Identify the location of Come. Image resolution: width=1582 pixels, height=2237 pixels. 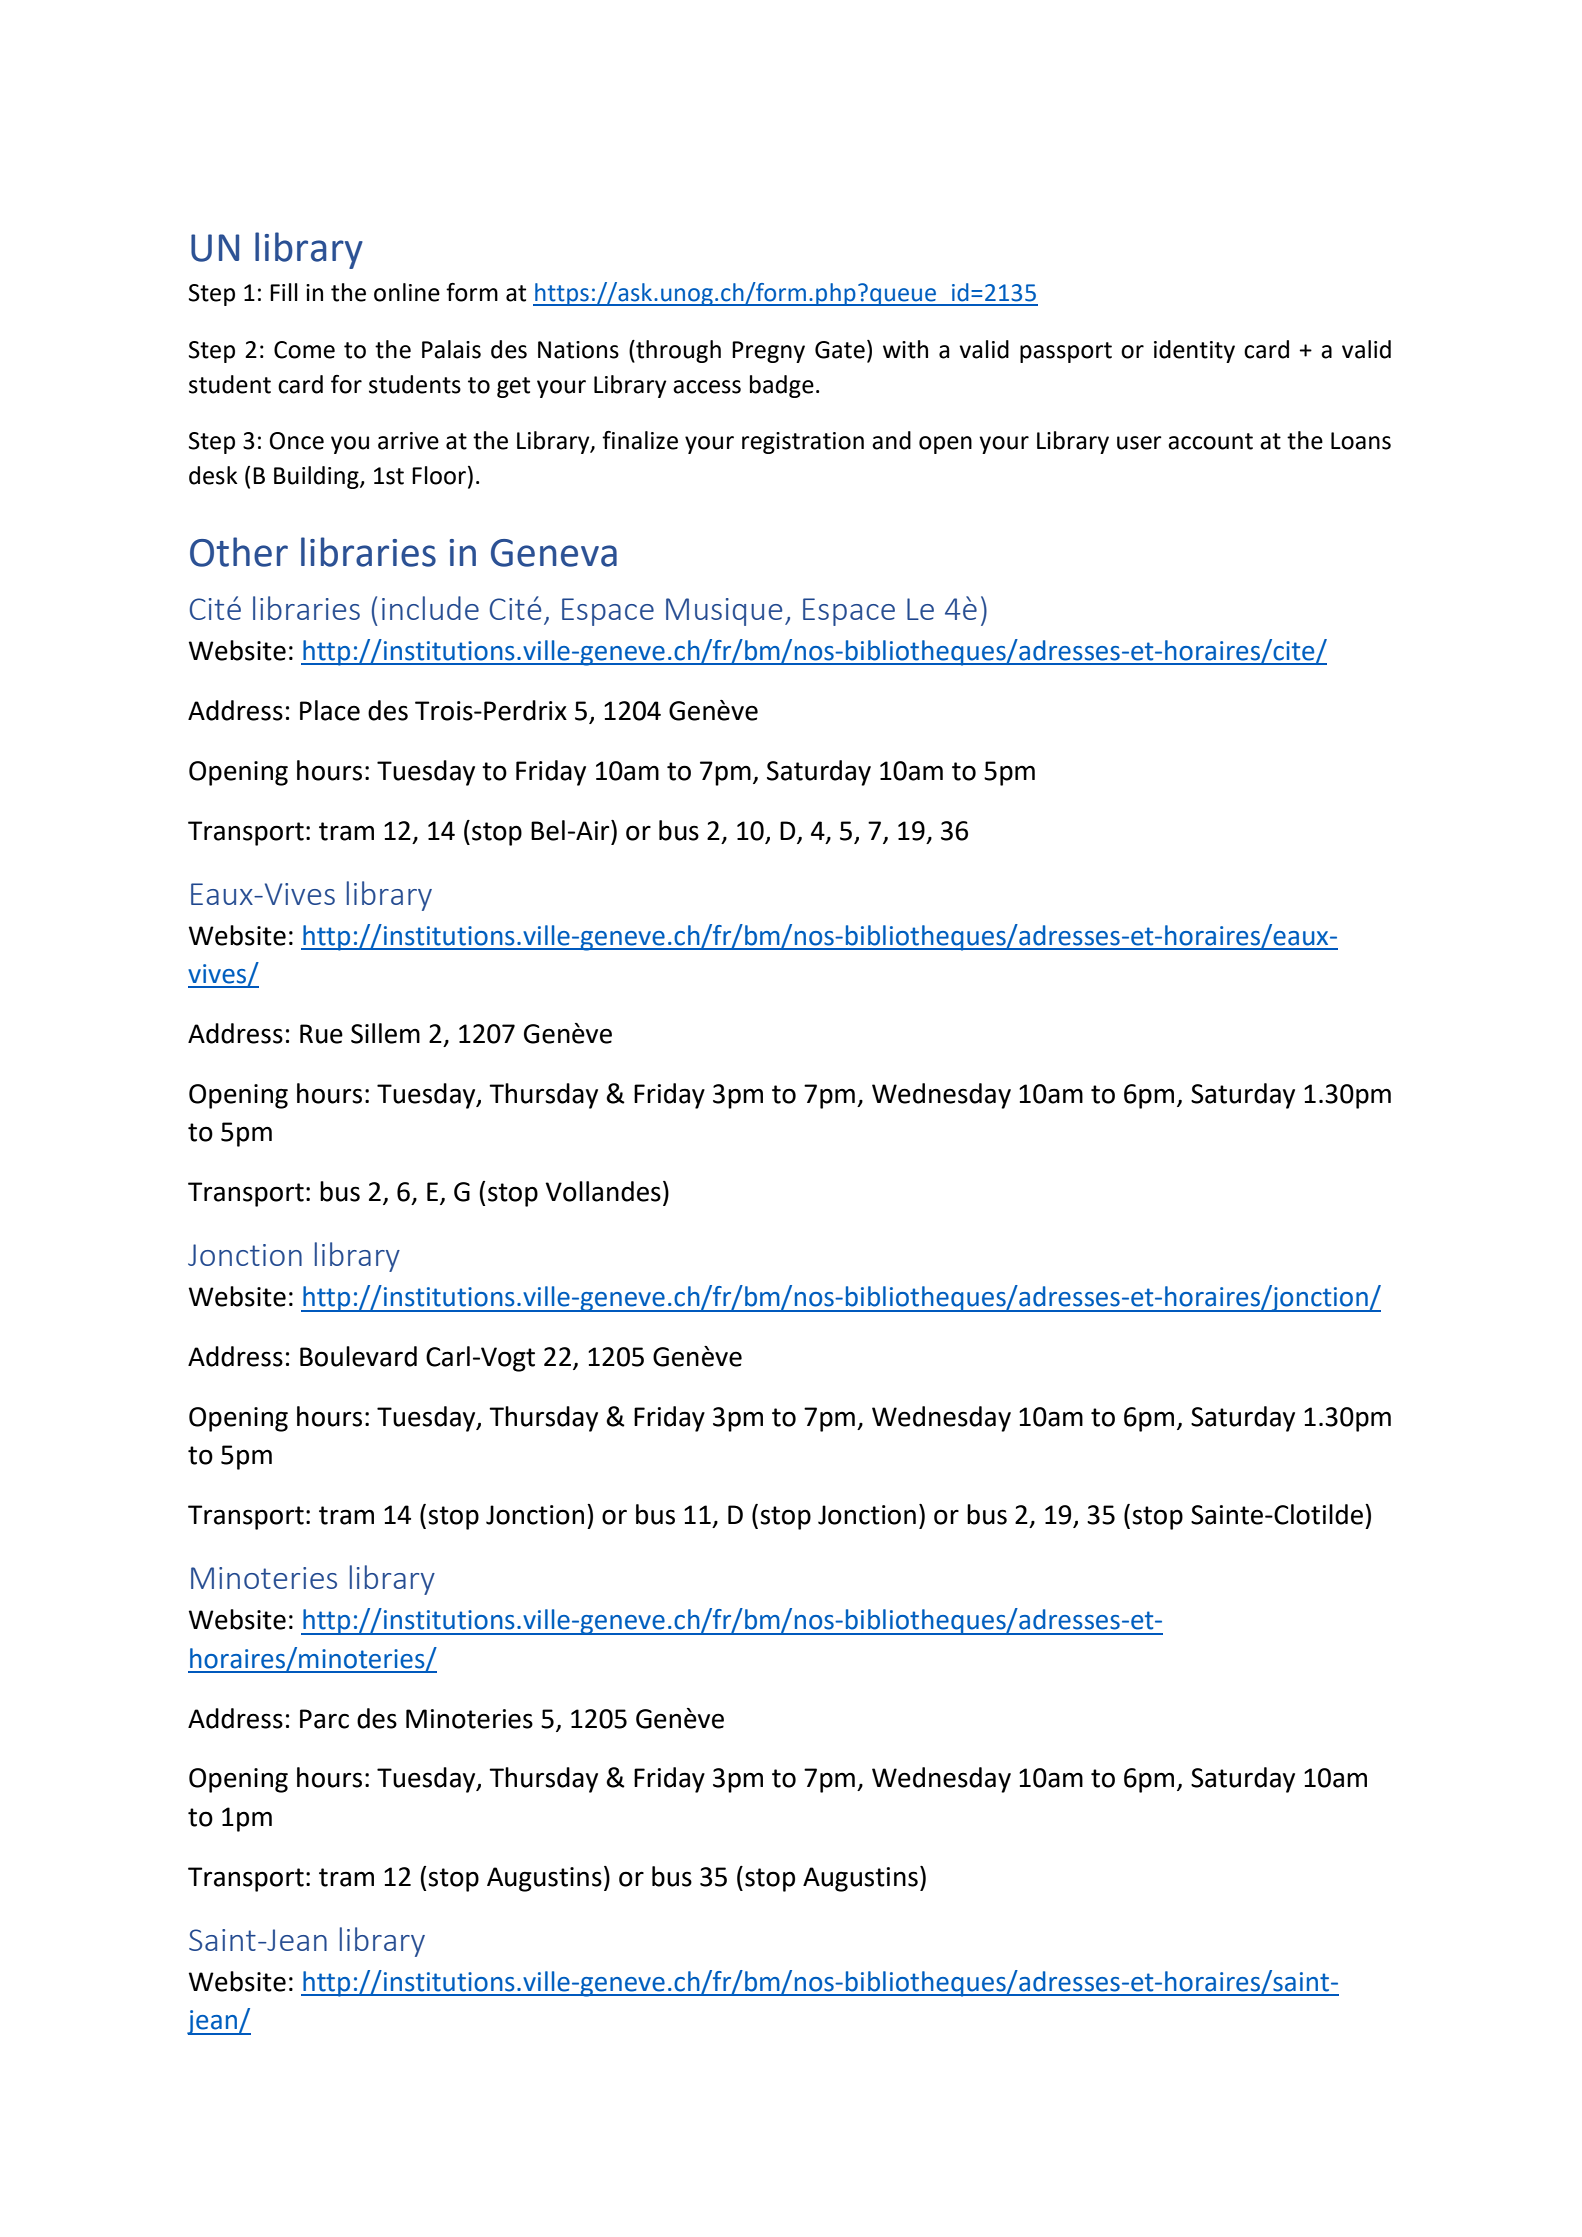
(304, 350).
